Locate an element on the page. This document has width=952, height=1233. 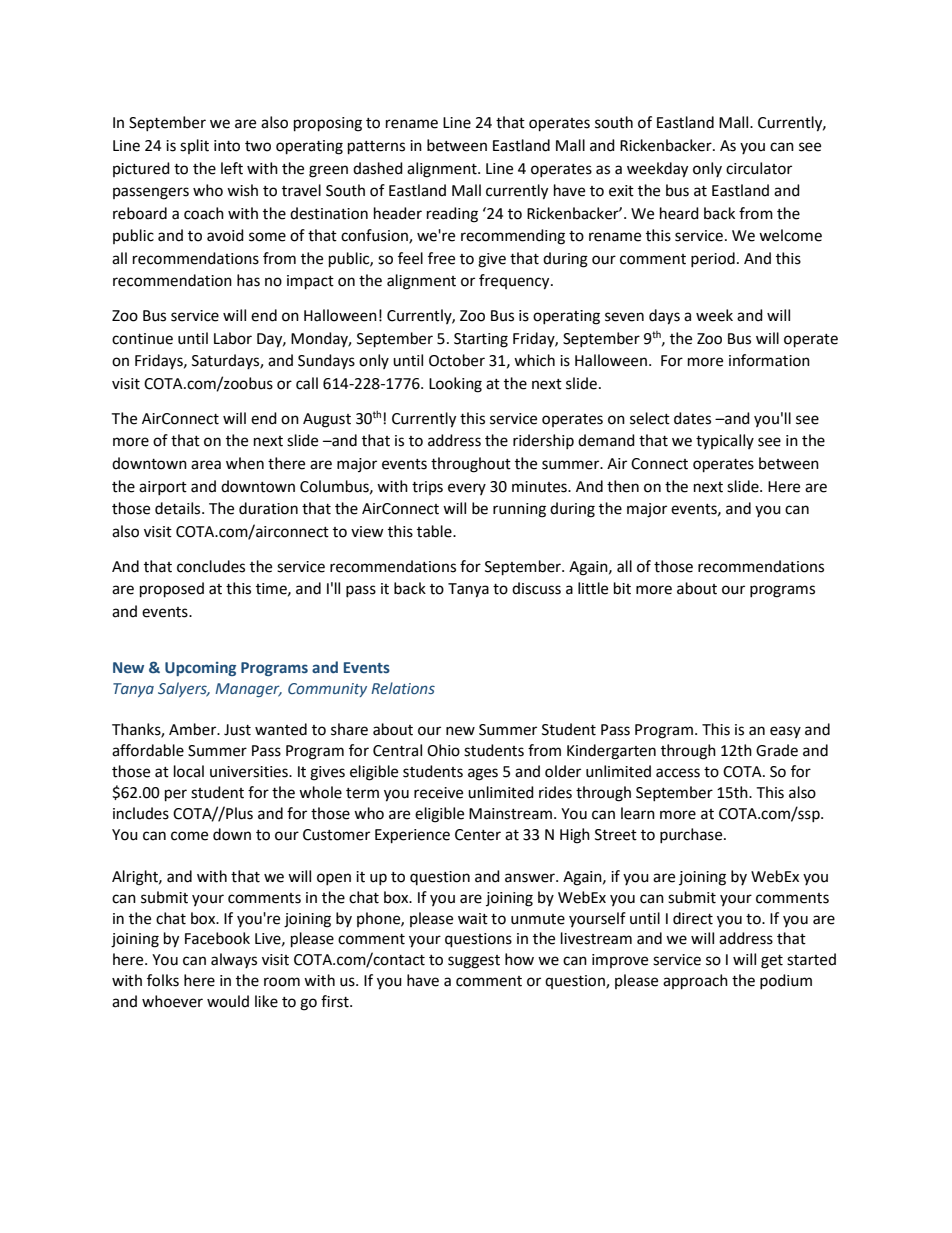
information is located at coordinates (769, 360).
